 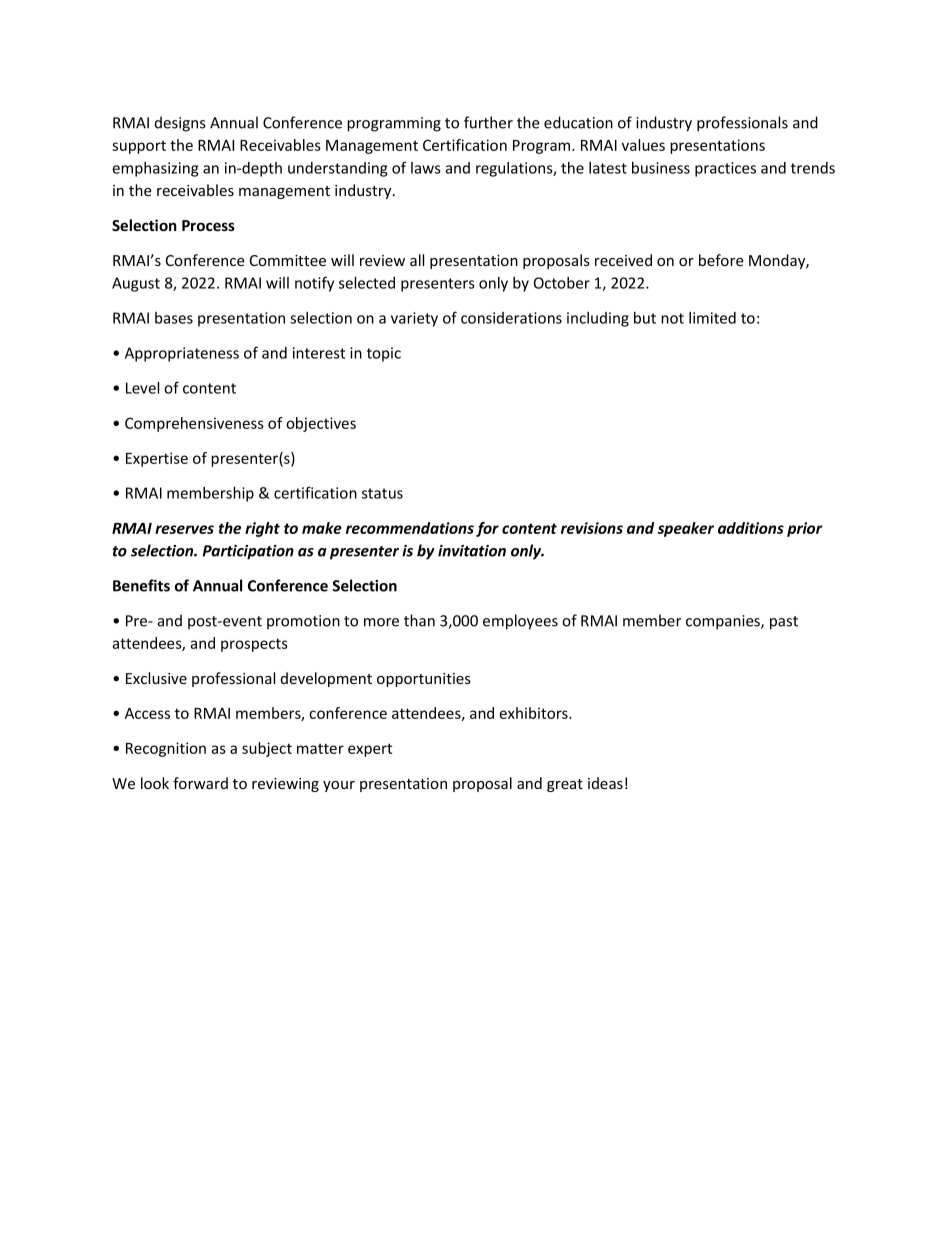 What do you see at coordinates (488, 122) in the page?
I see `further` at bounding box center [488, 122].
